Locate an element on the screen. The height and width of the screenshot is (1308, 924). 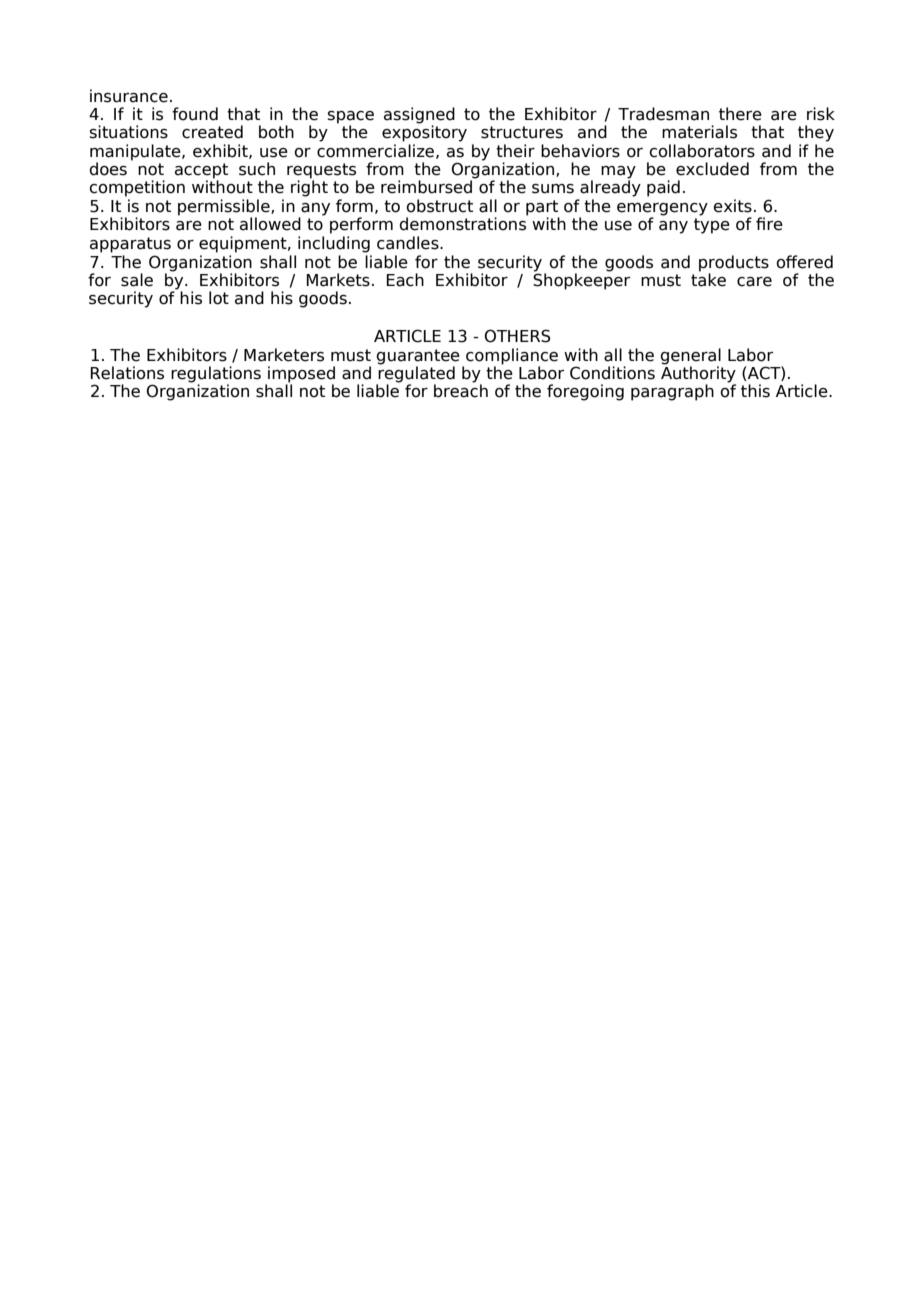
demonstrations is located at coordinates (462, 224).
